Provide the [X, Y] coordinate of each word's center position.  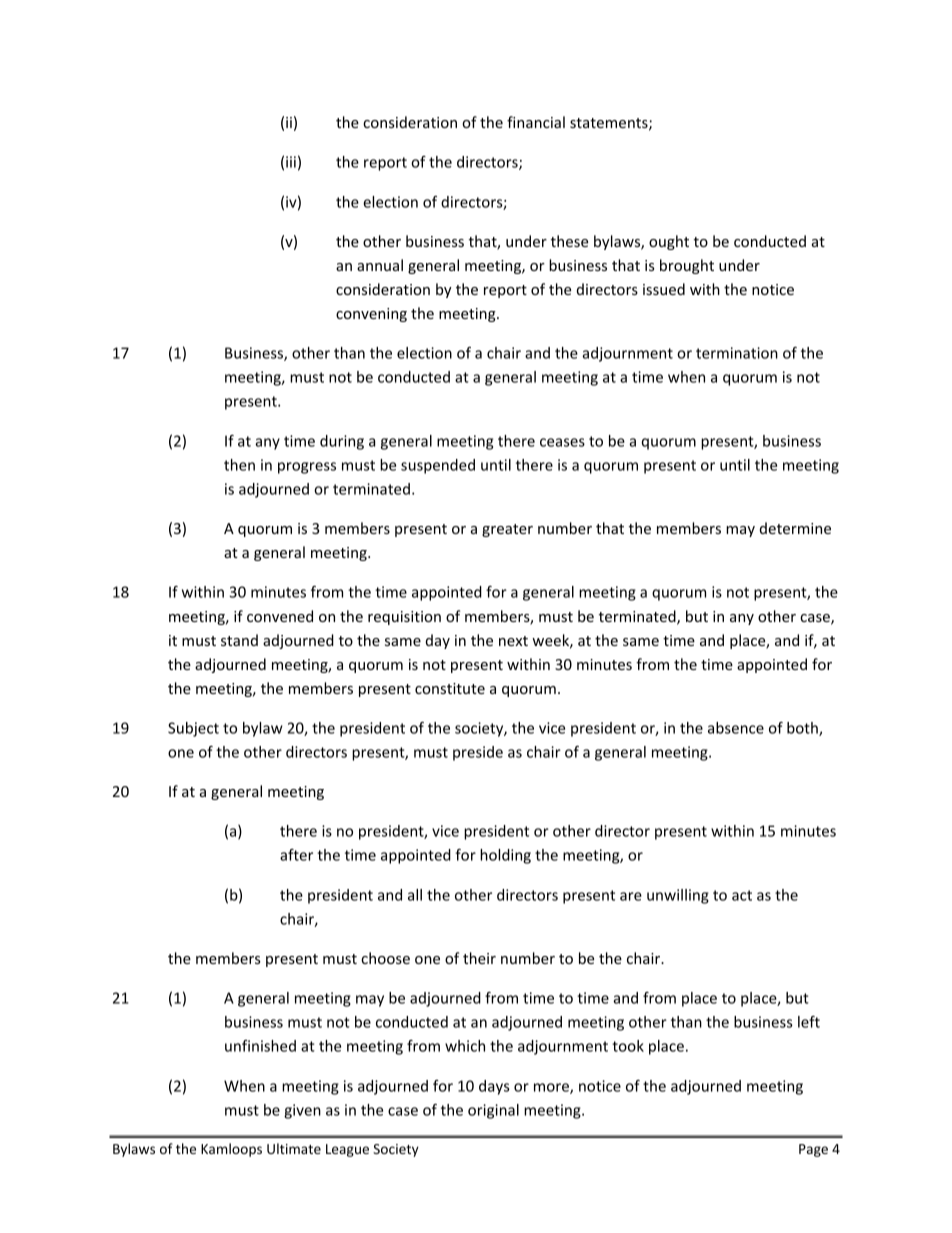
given [302, 1111]
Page [813, 1150]
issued [664, 289]
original [493, 1111]
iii [291, 162]
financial [536, 122]
